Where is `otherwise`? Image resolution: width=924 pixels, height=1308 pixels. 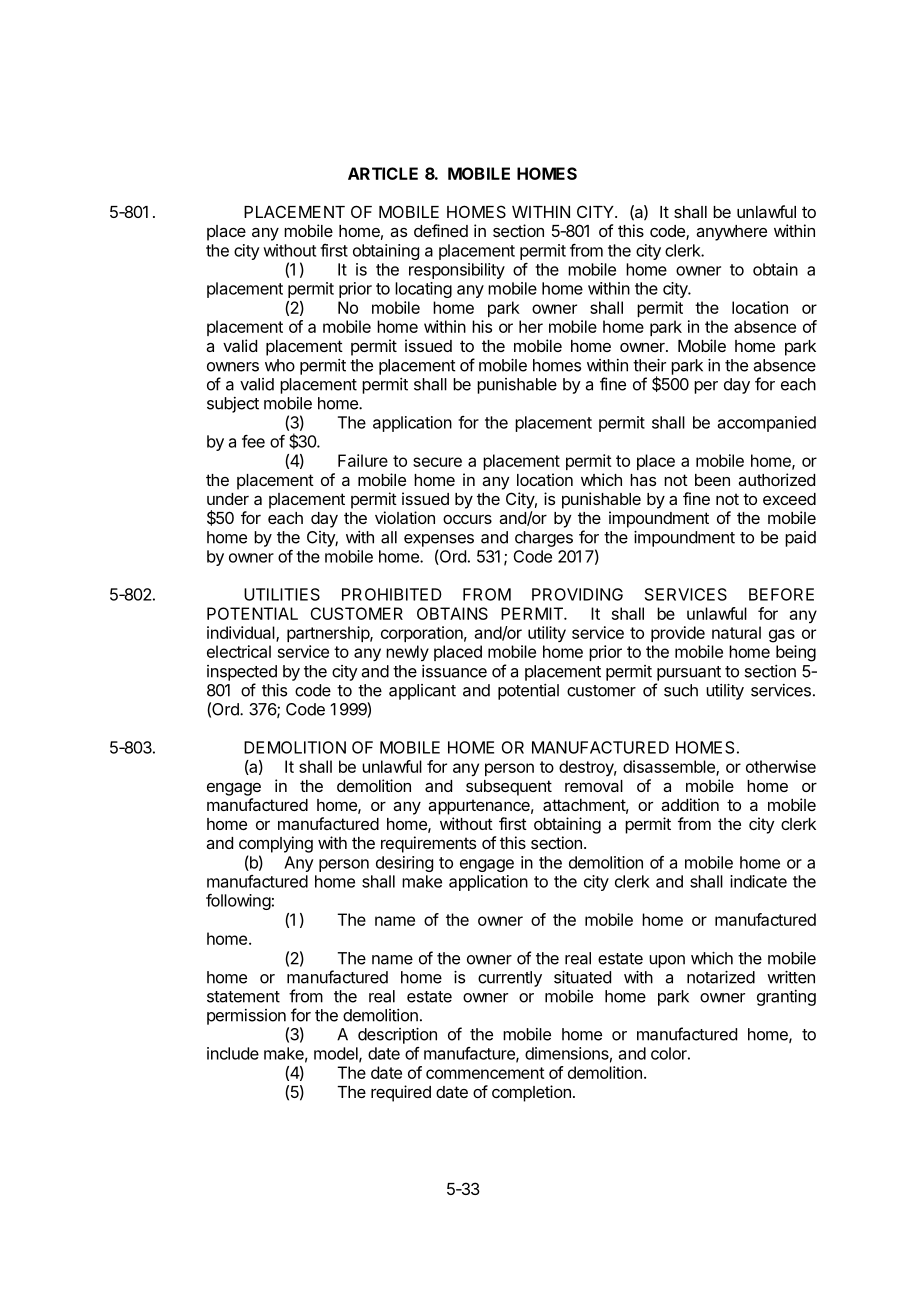 otherwise is located at coordinates (781, 766).
